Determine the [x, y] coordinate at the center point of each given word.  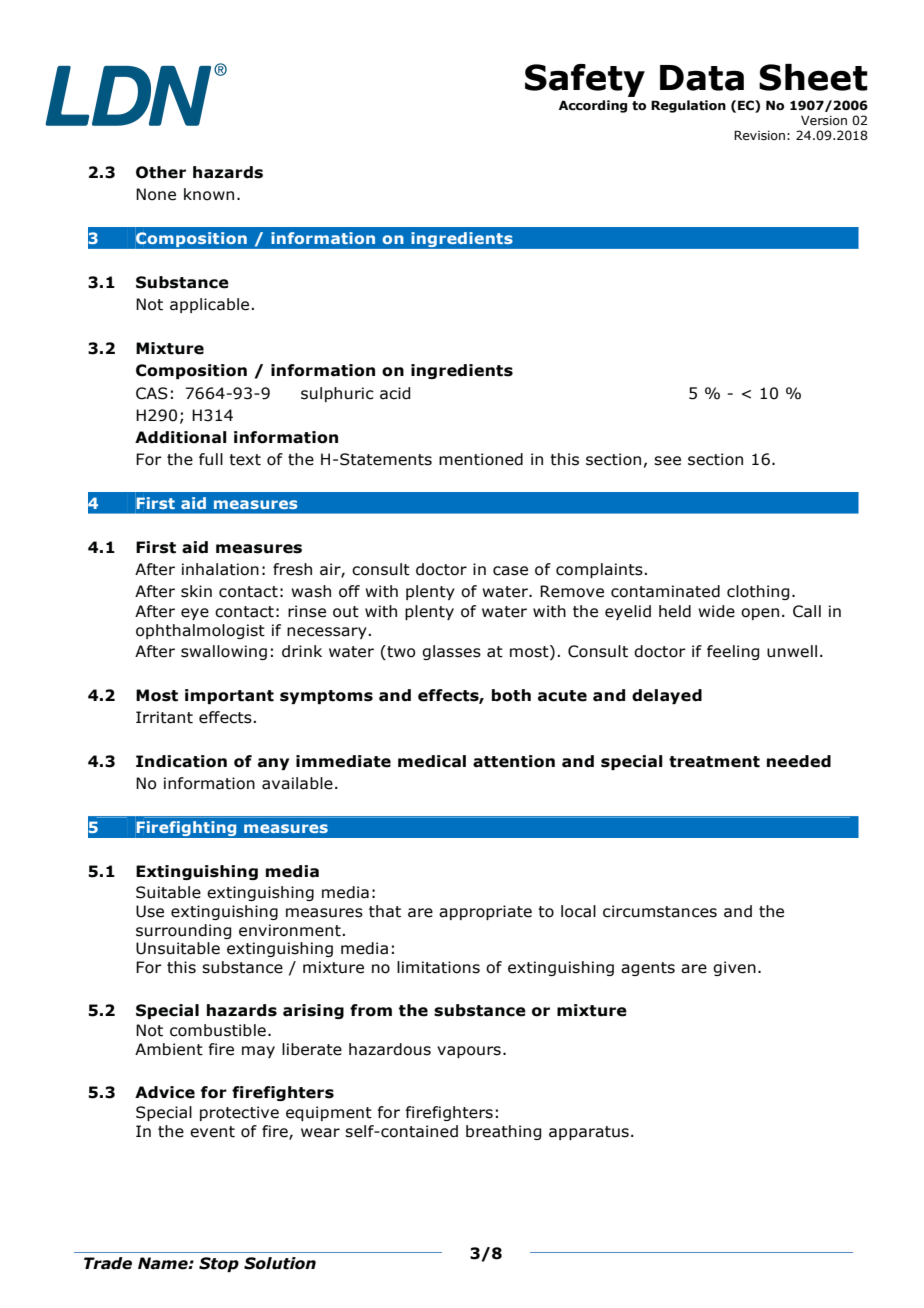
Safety [585, 80]
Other [161, 172]
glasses [451, 652]
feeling [733, 652]
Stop [219, 1264]
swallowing [224, 652]
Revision [759, 135]
